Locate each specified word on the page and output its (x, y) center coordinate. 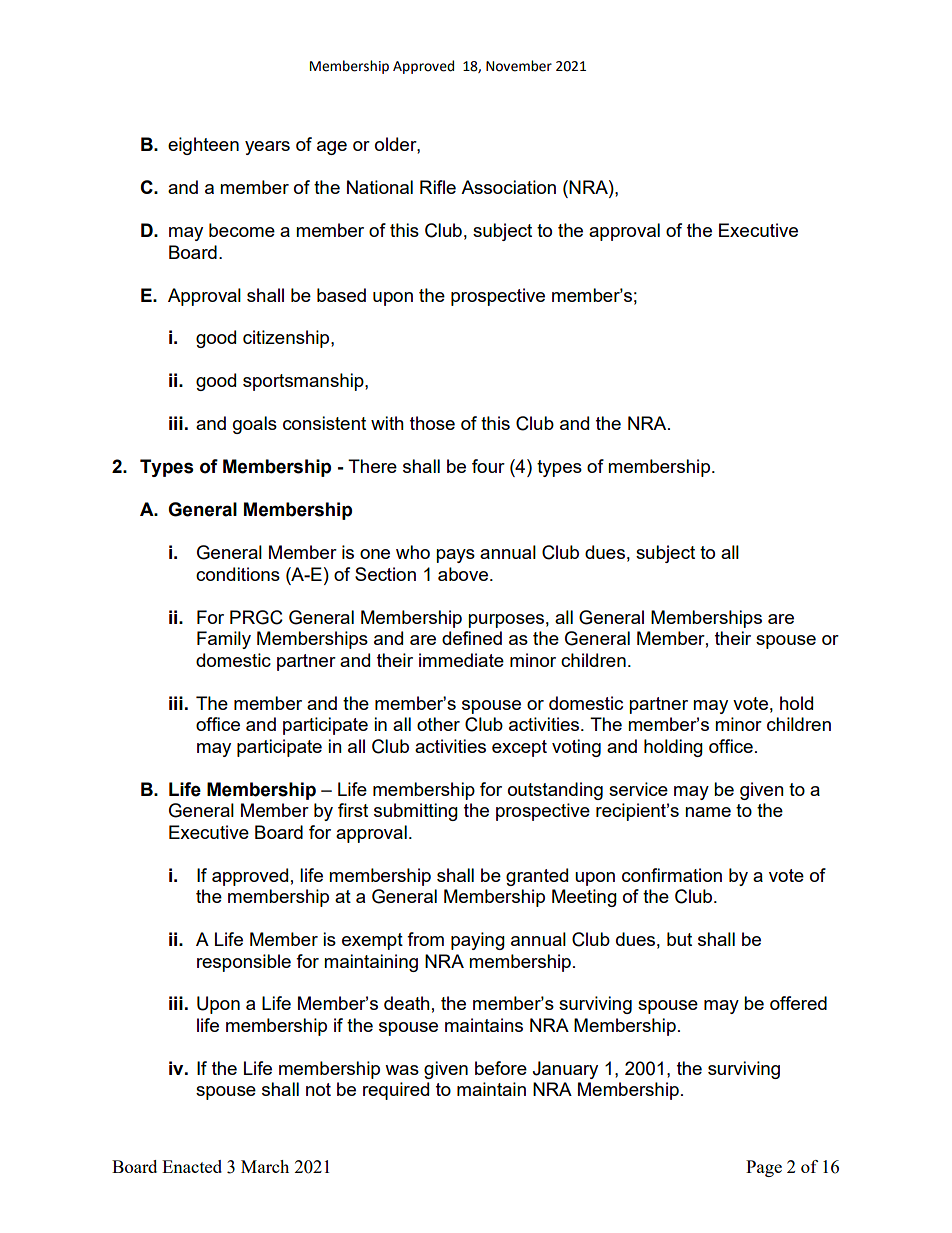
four (488, 466)
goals (255, 425)
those (432, 423)
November (519, 66)
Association (508, 187)
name (708, 812)
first (353, 810)
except (519, 748)
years (267, 148)
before (501, 1068)
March (265, 1166)
